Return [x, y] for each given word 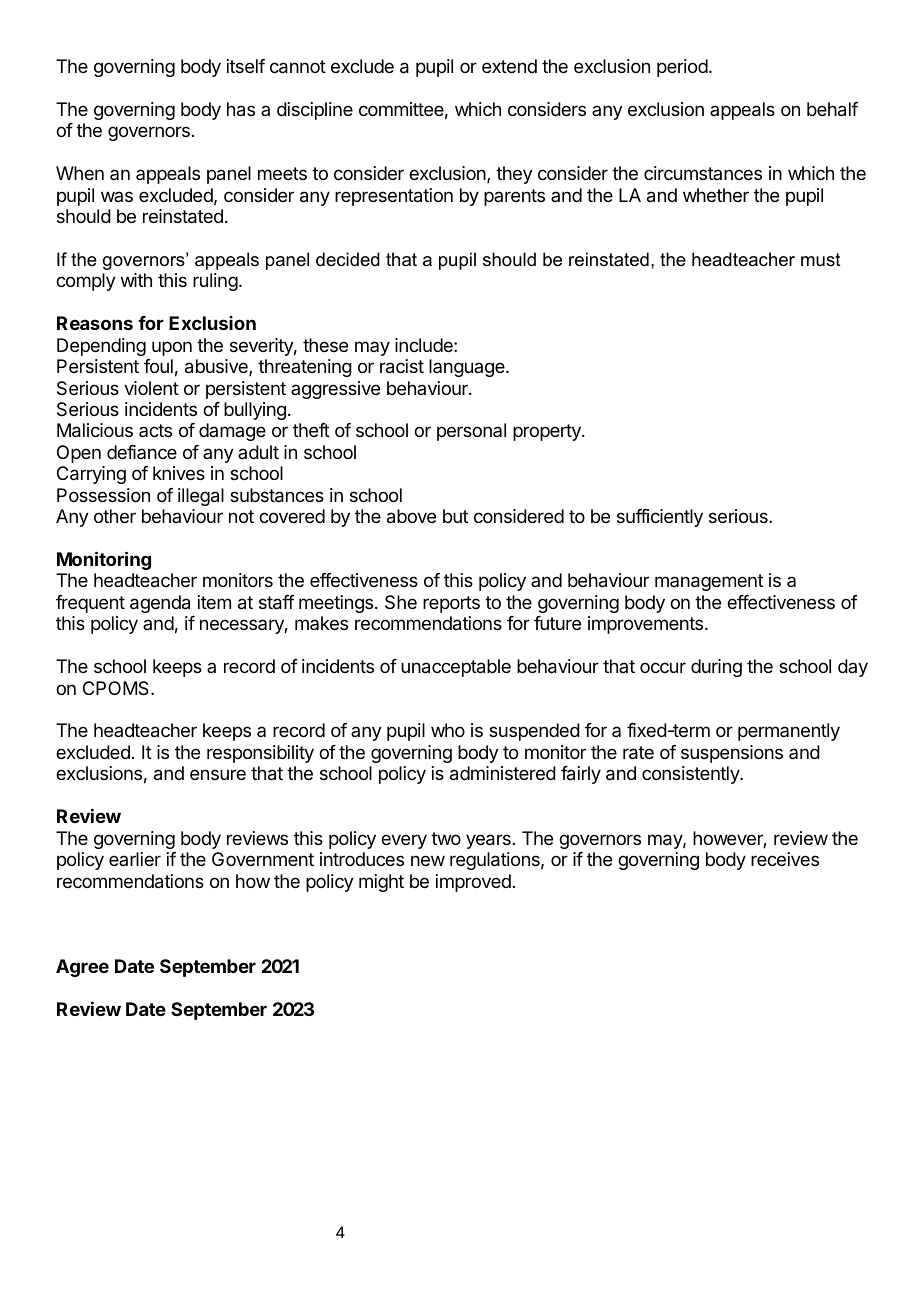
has [241, 109]
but [455, 516]
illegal [201, 497]
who [448, 730]
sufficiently [660, 518]
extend [509, 66]
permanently [789, 732]
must [821, 259]
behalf [832, 109]
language [468, 368]
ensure [218, 774]
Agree [82, 968]
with [136, 280]
